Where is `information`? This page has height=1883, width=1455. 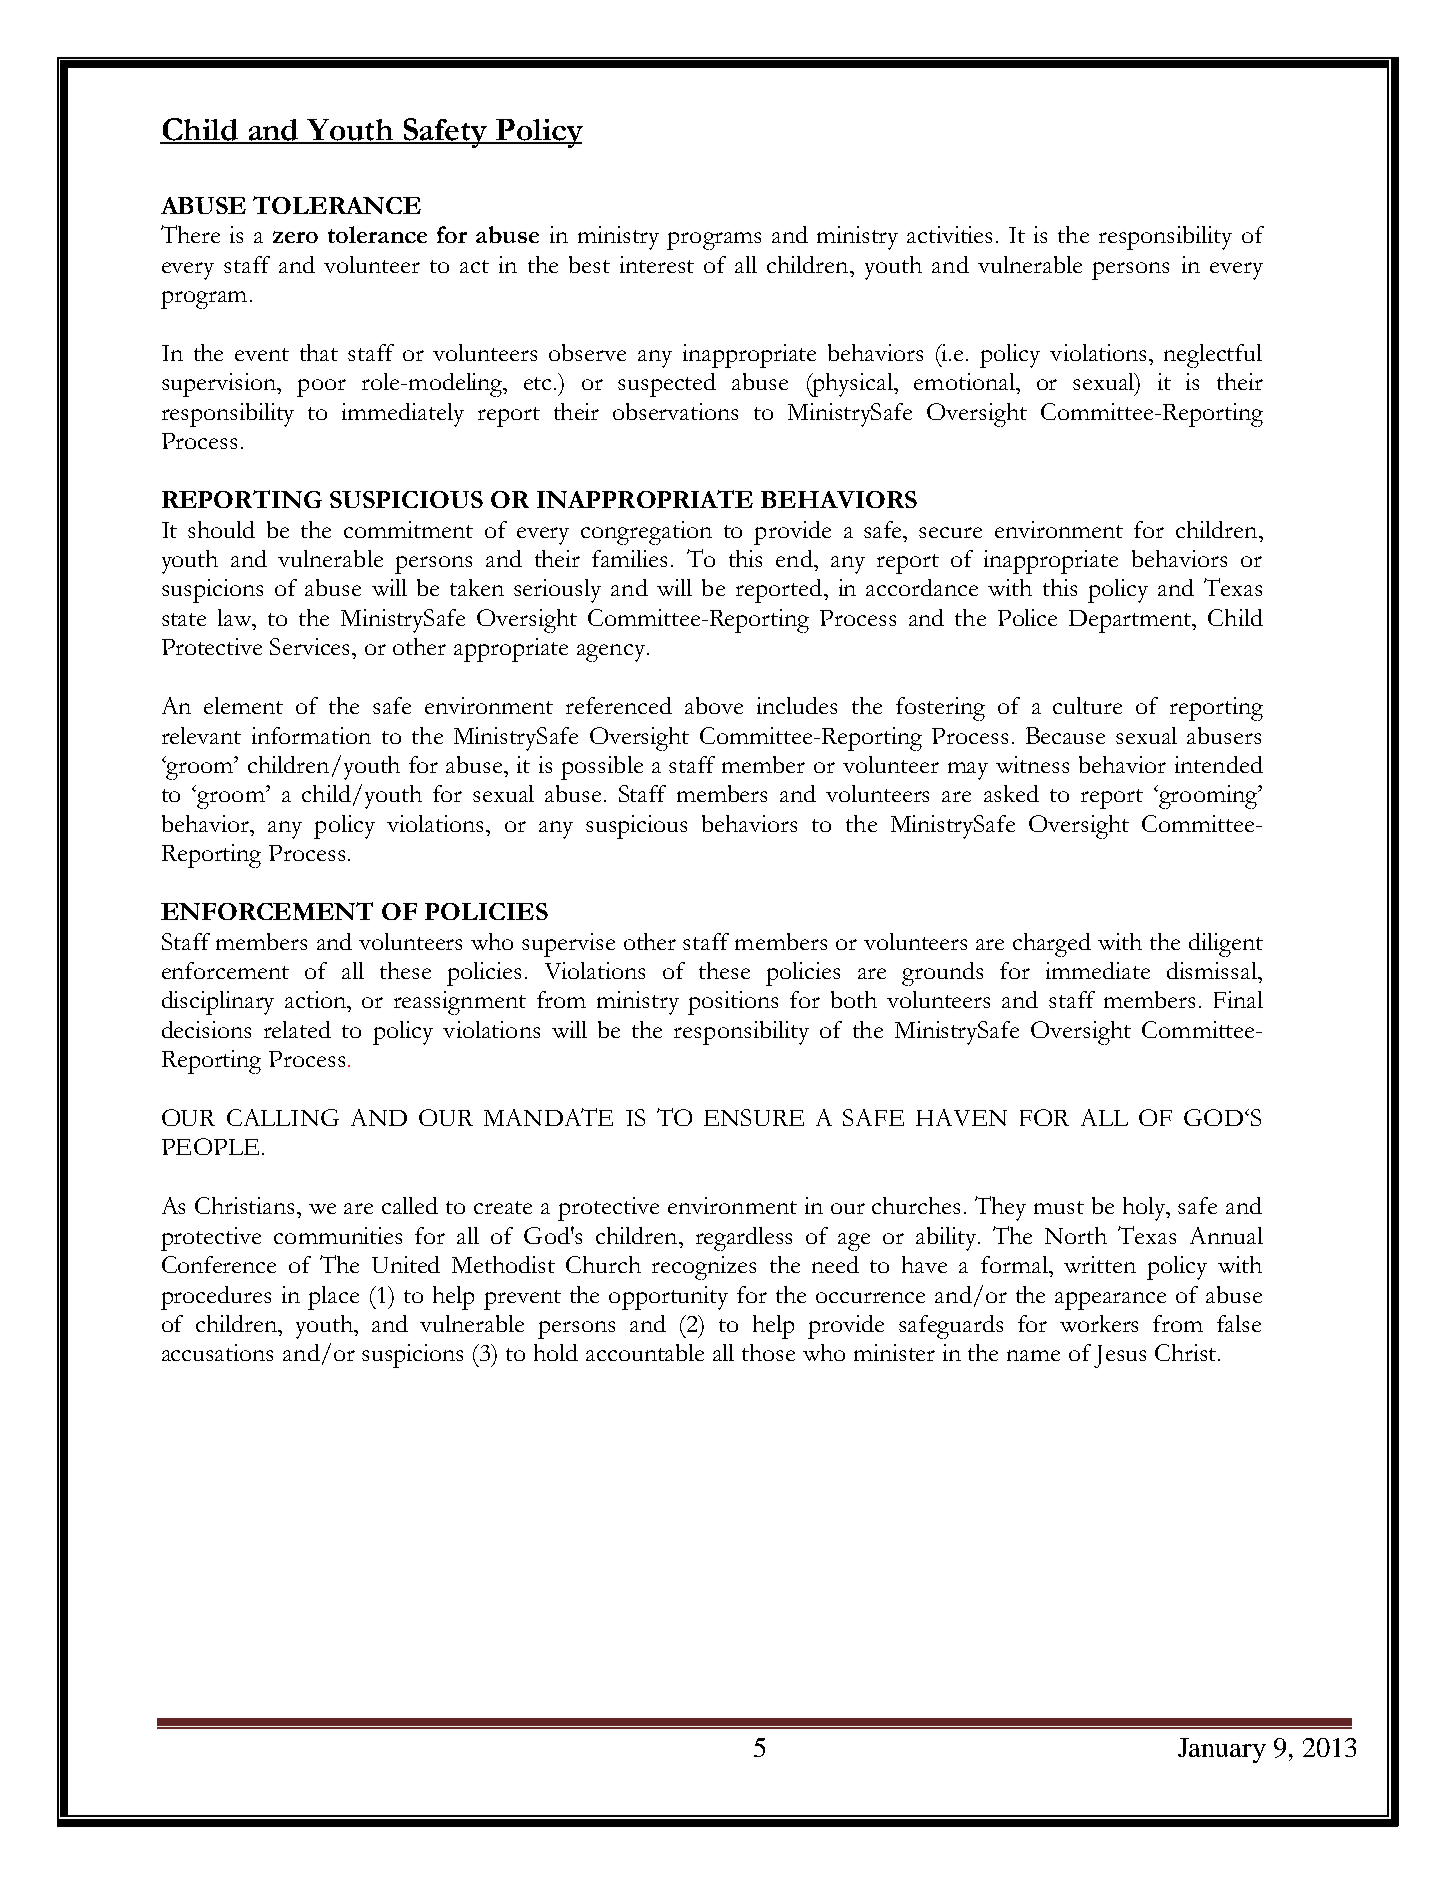
information is located at coordinates (311, 735).
